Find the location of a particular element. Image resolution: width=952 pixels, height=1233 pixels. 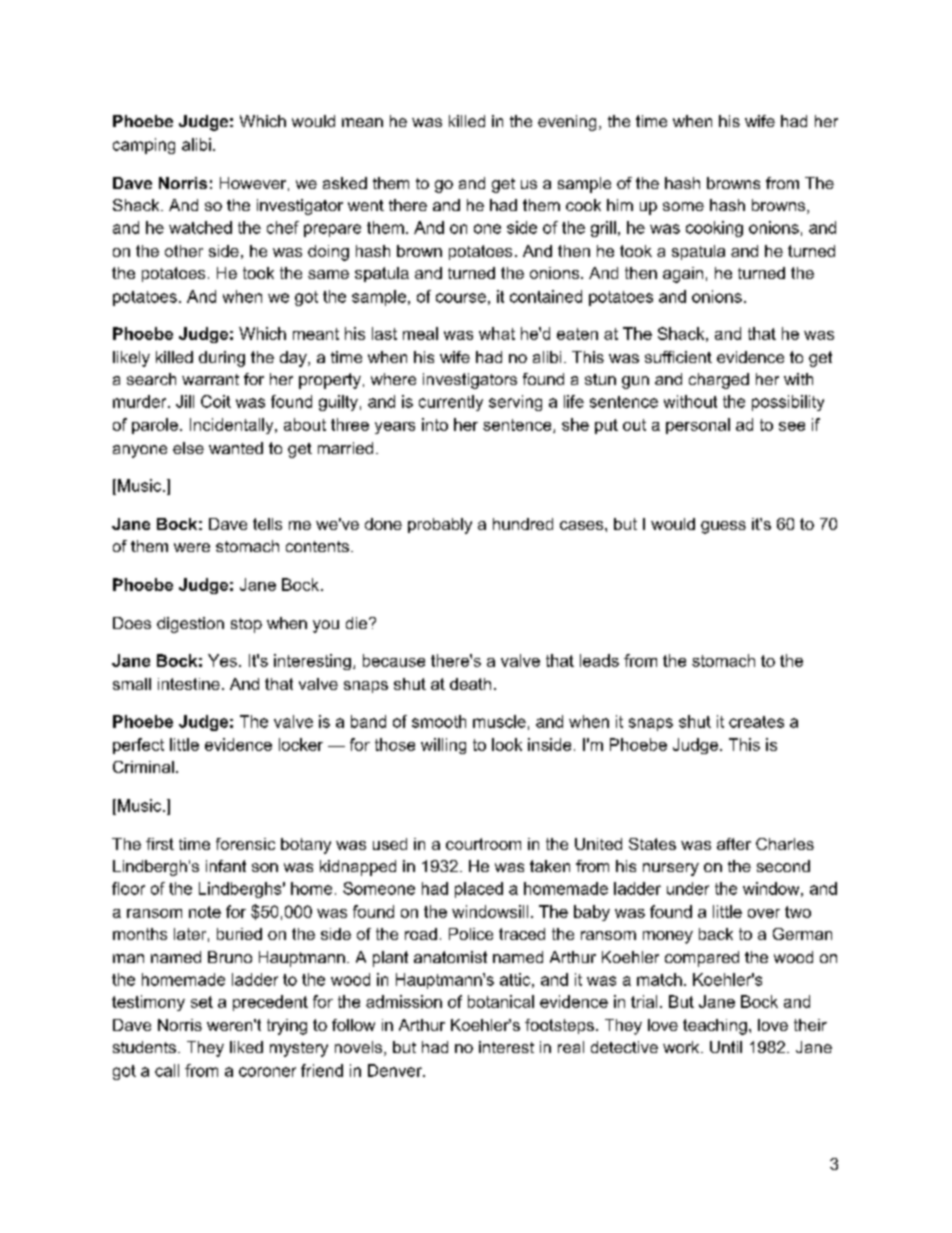

him is located at coordinates (620, 205).
